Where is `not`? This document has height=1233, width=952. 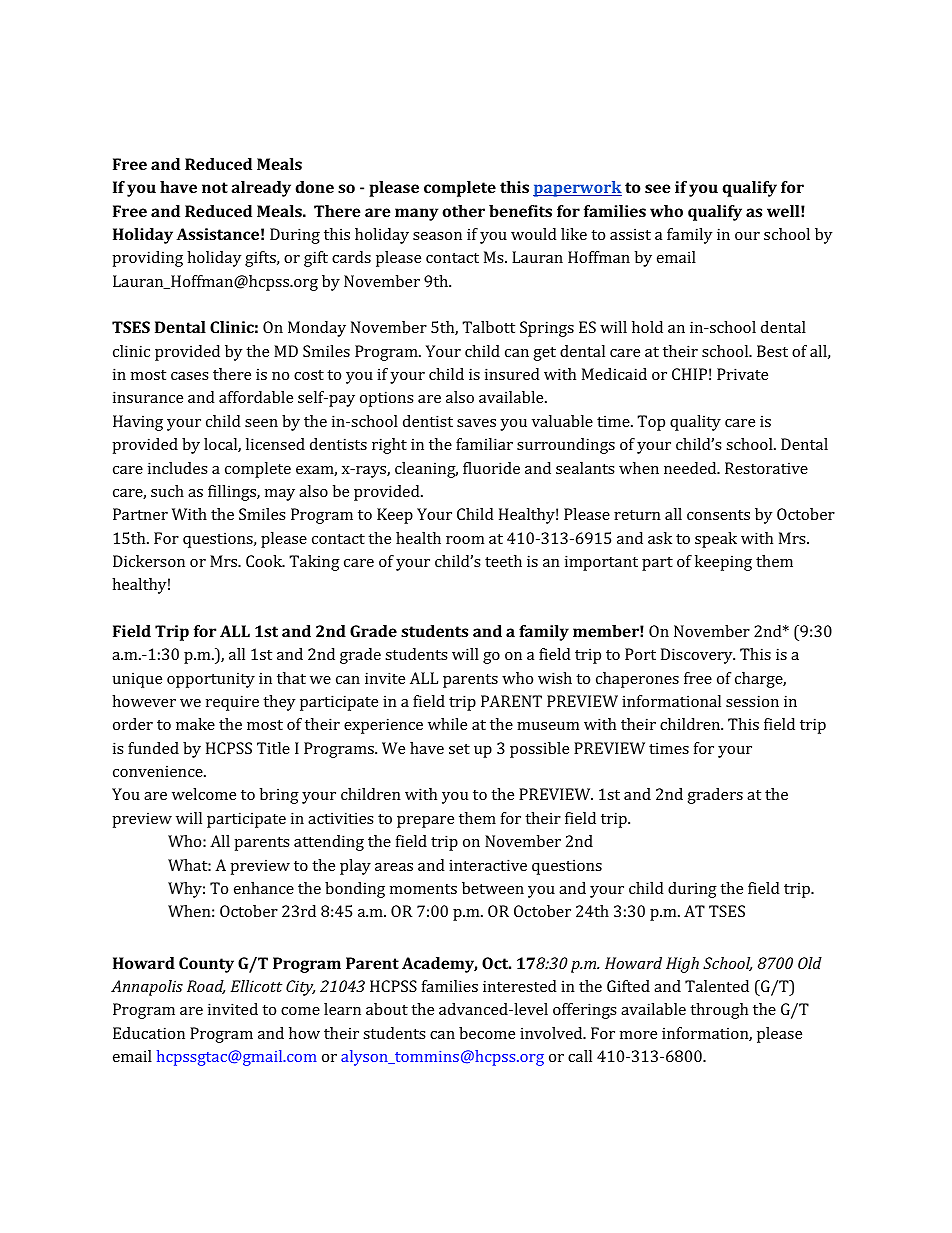 not is located at coordinates (215, 187).
